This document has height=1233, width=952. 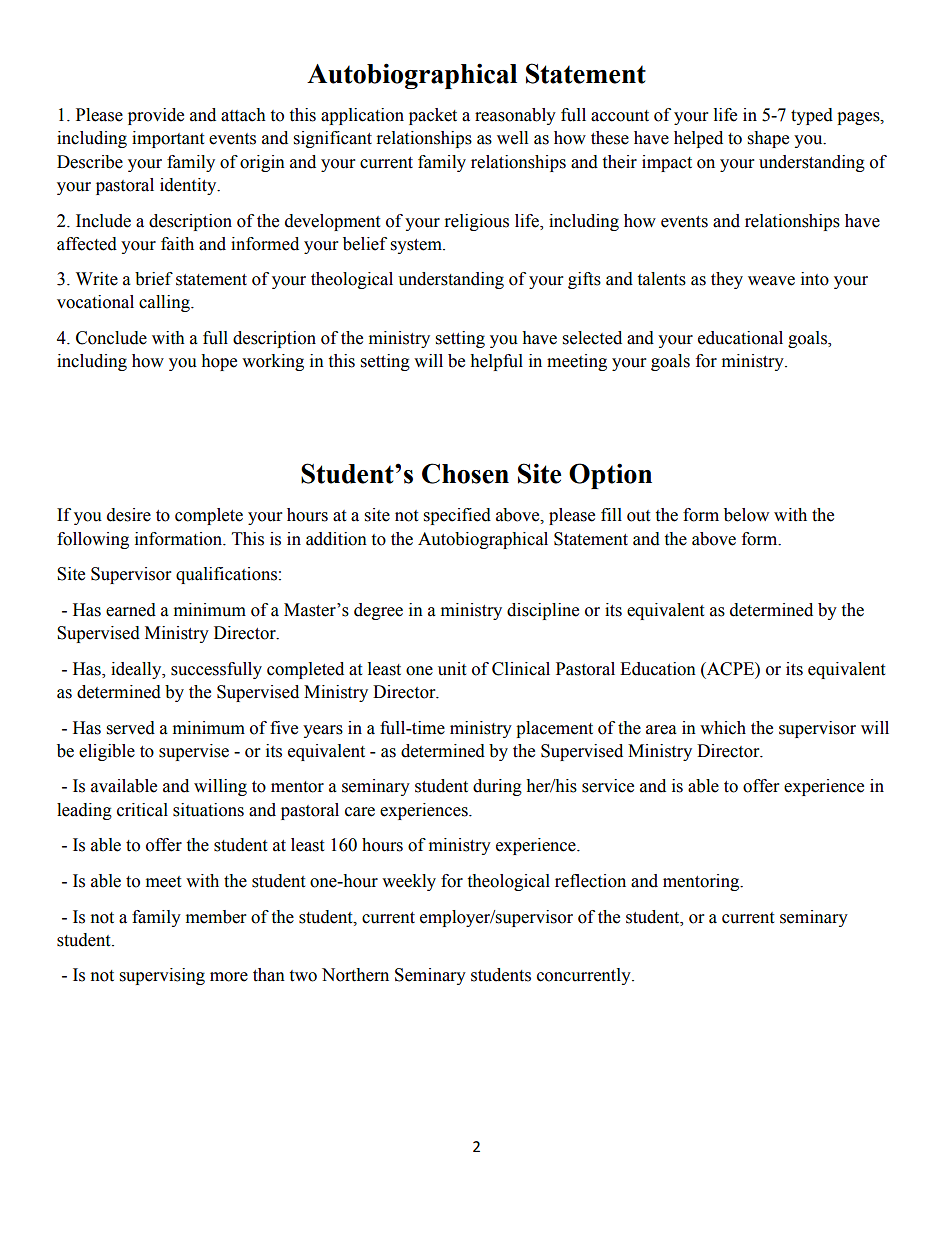 I want to click on Option, so click(x=610, y=476).
